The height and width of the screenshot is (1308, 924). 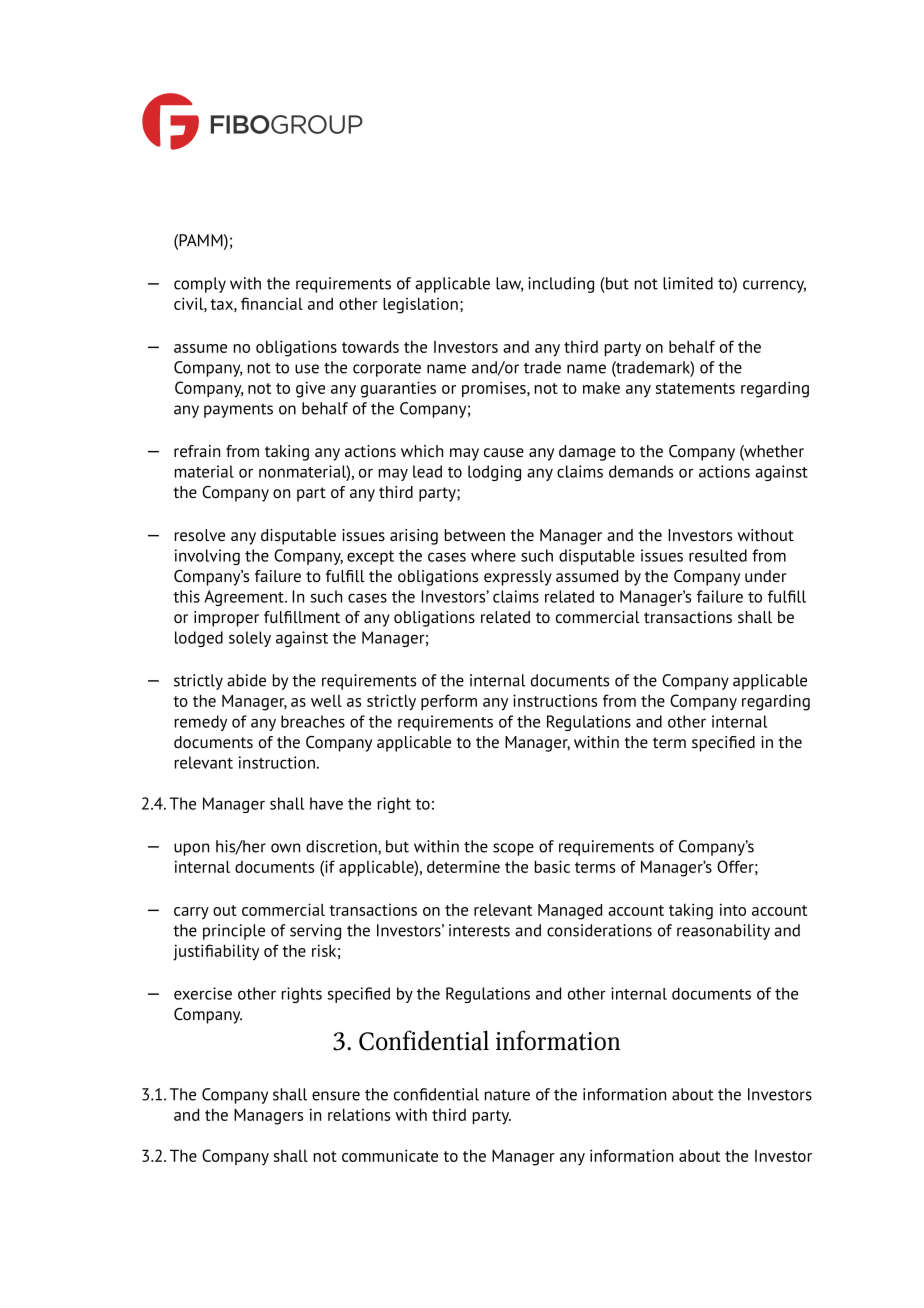 What do you see at coordinates (688, 283) in the screenshot?
I see `limited` at bounding box center [688, 283].
